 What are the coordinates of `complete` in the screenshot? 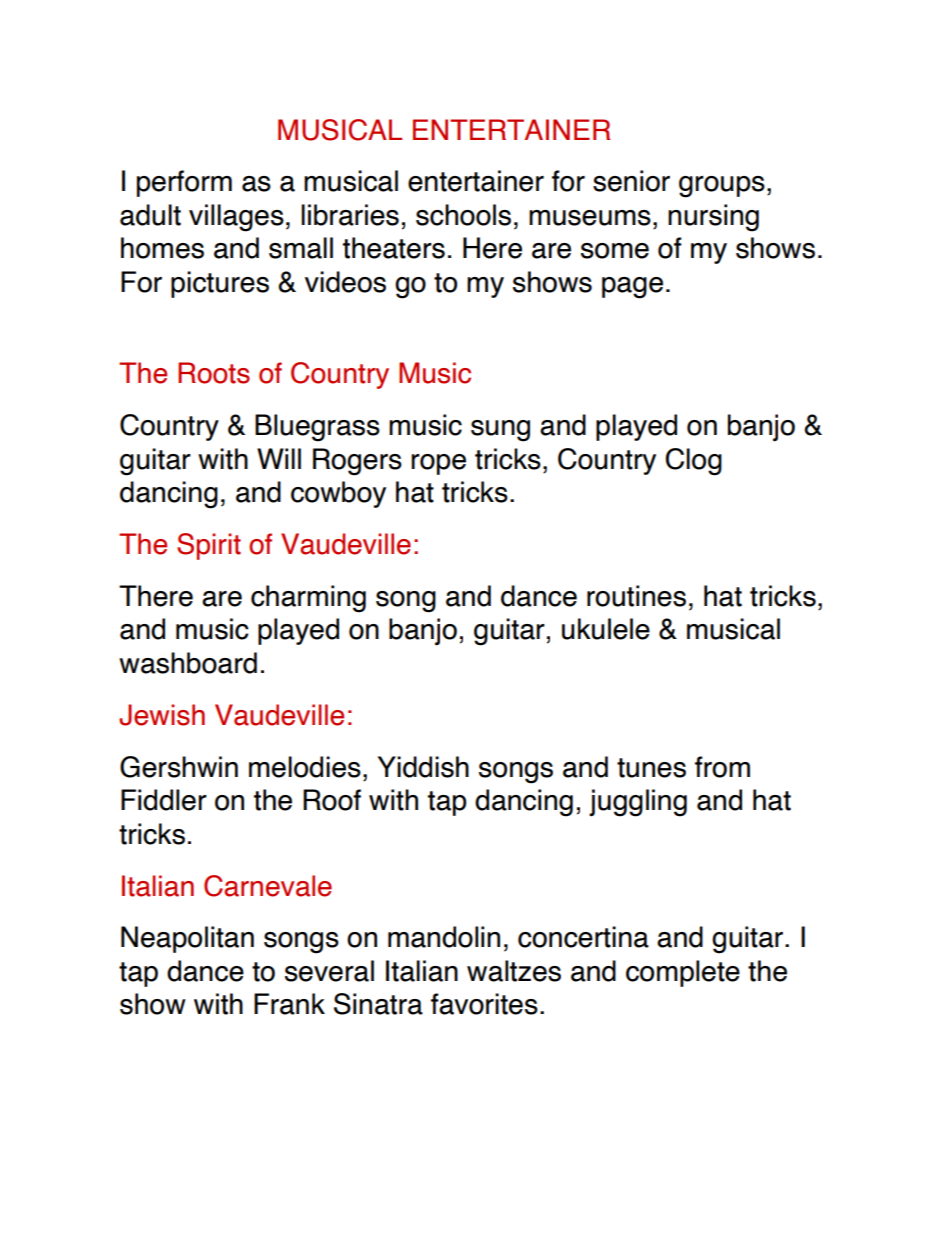 It's located at (683, 973).
